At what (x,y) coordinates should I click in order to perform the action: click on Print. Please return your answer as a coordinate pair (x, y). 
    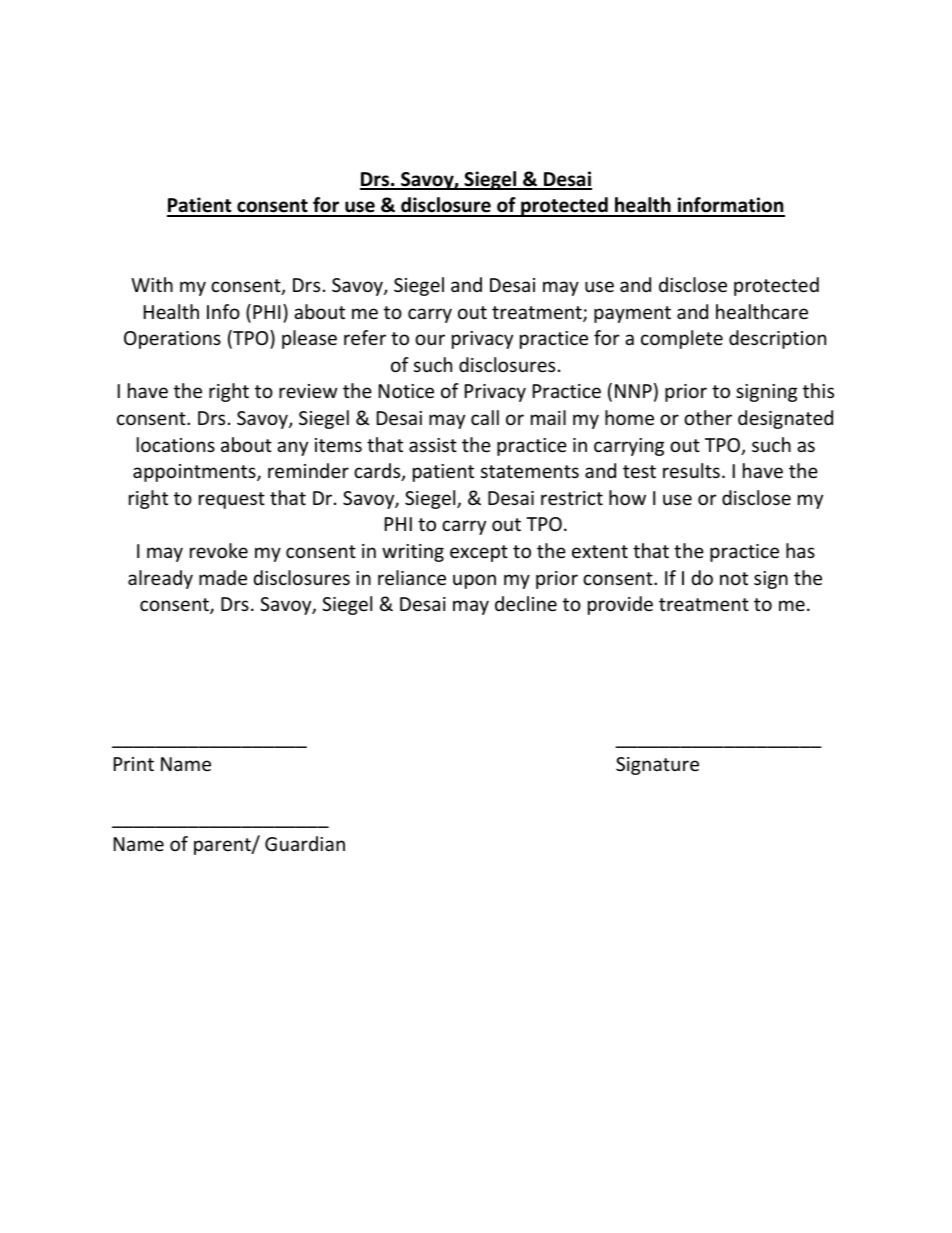
    Looking at the image, I should click on (134, 764).
